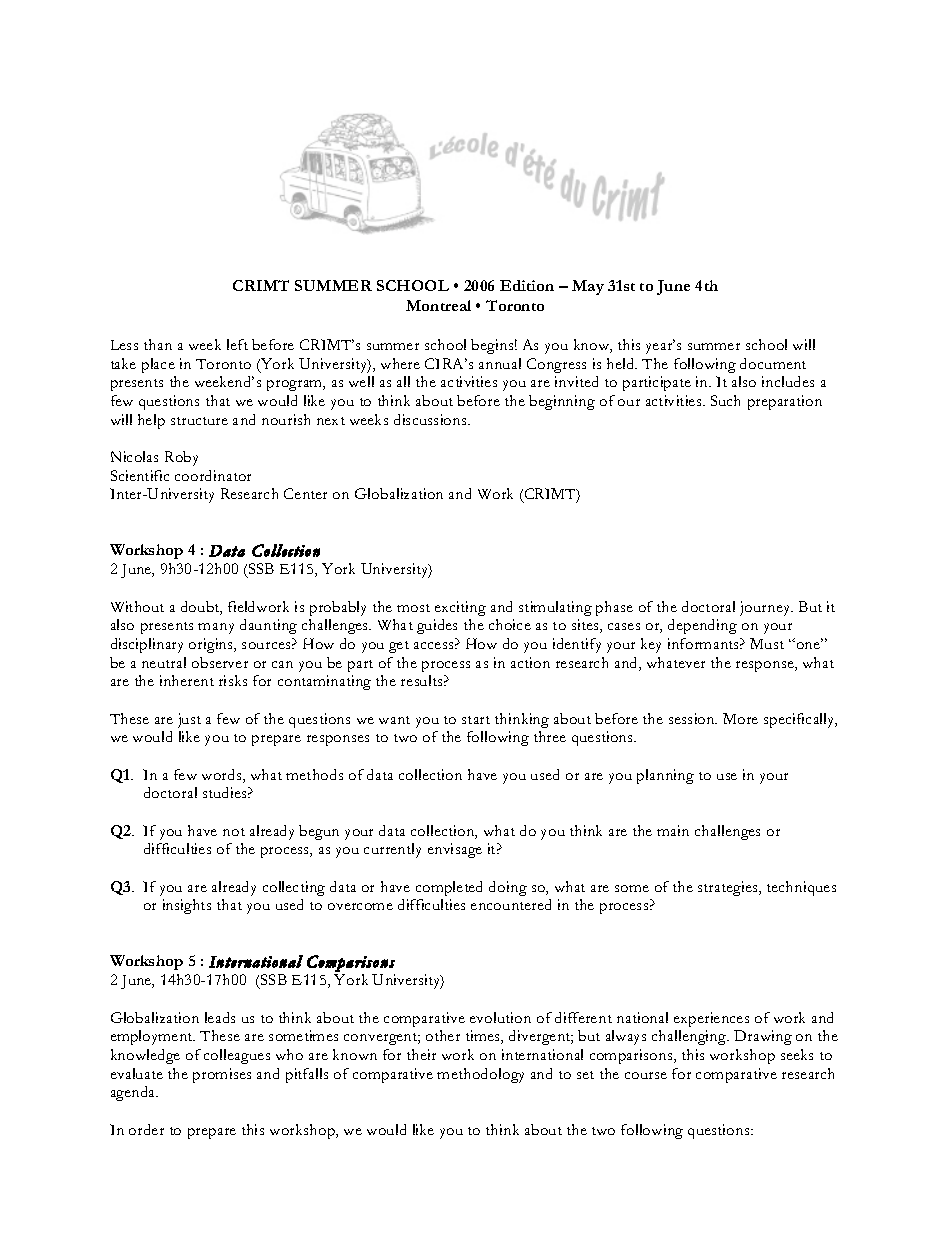 This page has height=1233, width=952. I want to click on Montreal, so click(438, 305).
